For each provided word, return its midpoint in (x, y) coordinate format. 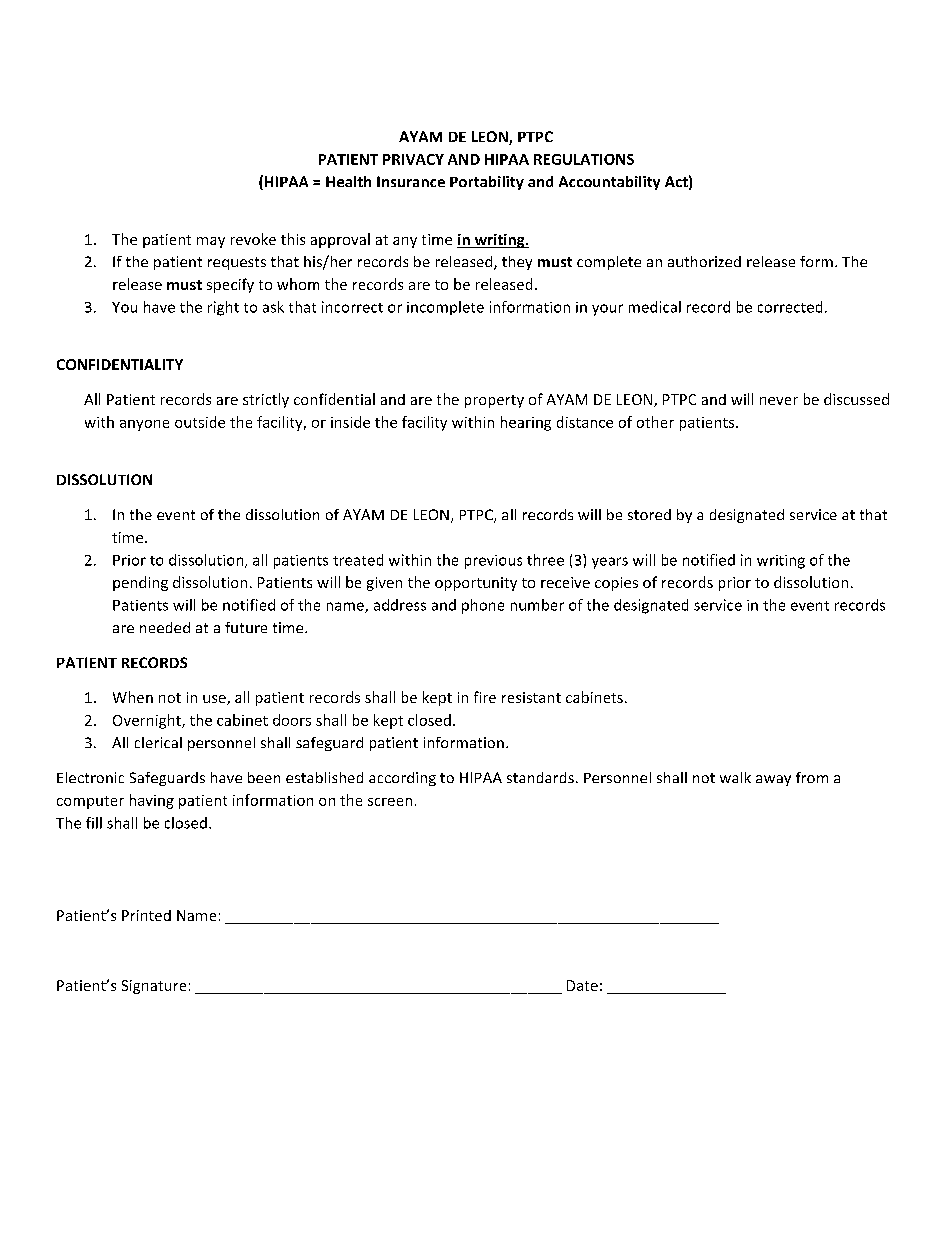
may (211, 242)
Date (582, 985)
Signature (154, 987)
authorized (704, 261)
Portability (487, 183)
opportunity (476, 584)
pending (140, 583)
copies (616, 584)
